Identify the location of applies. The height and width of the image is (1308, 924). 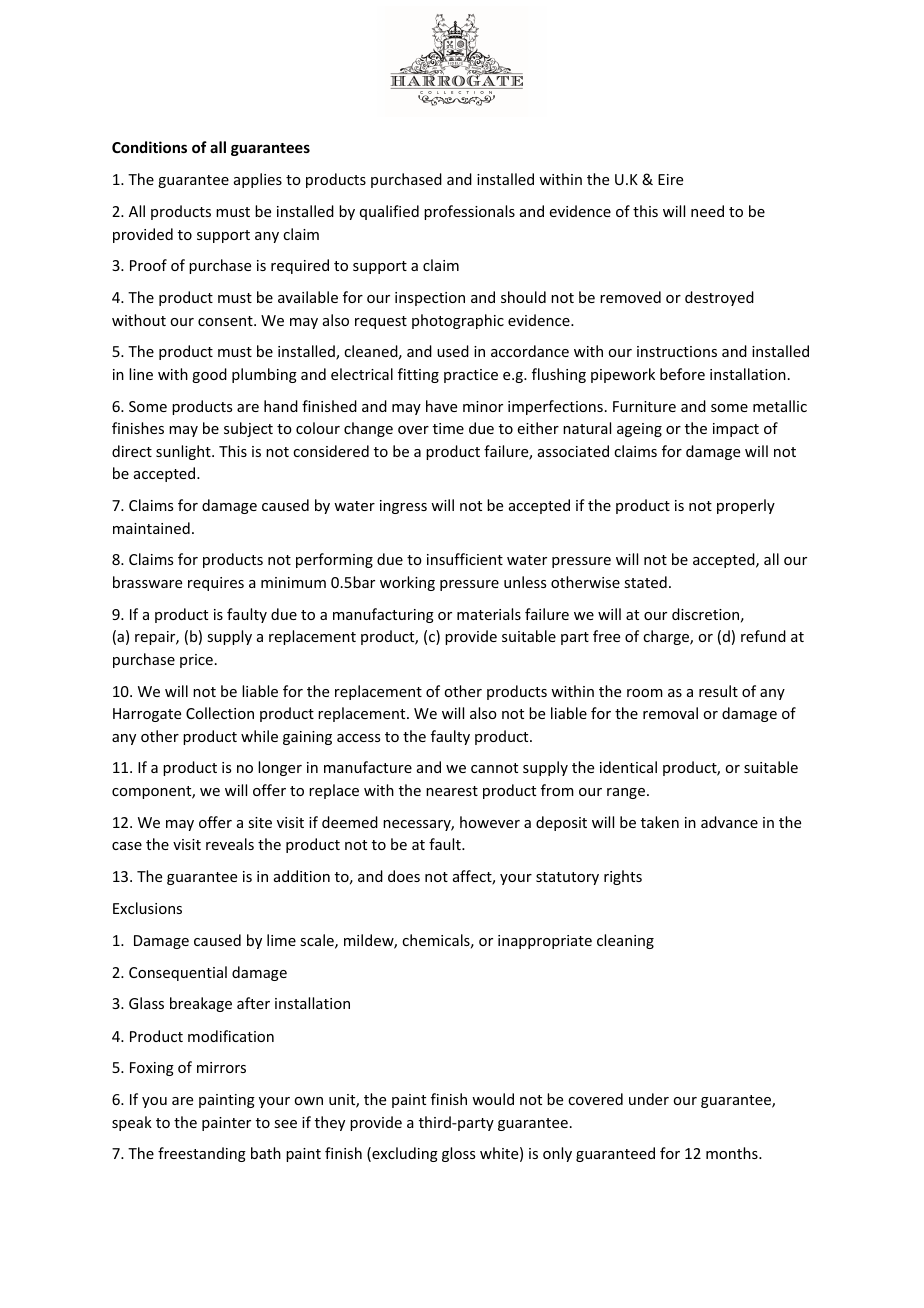
(258, 180).
